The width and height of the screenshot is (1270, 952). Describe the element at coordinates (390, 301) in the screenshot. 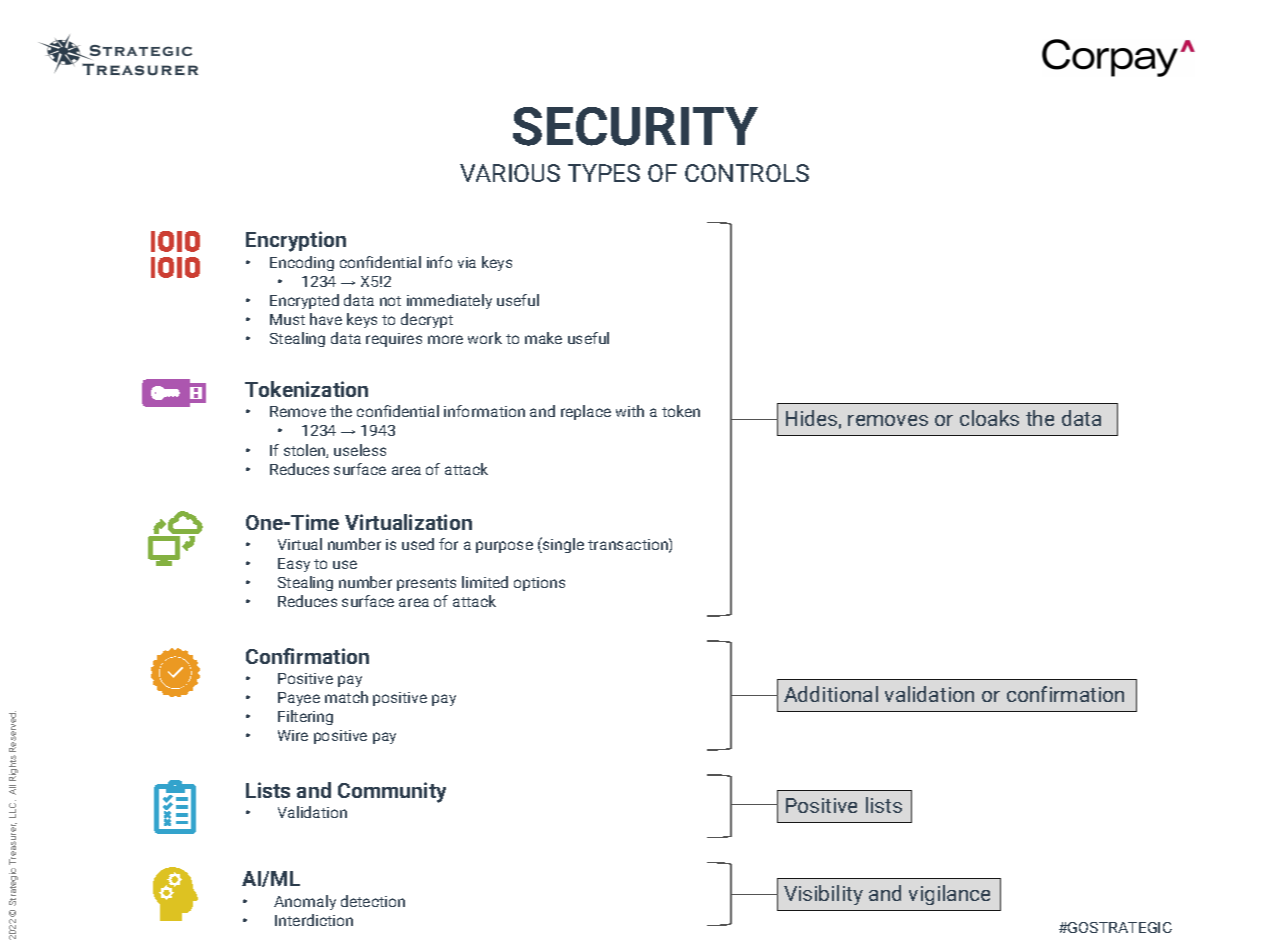

I see `not` at that location.
